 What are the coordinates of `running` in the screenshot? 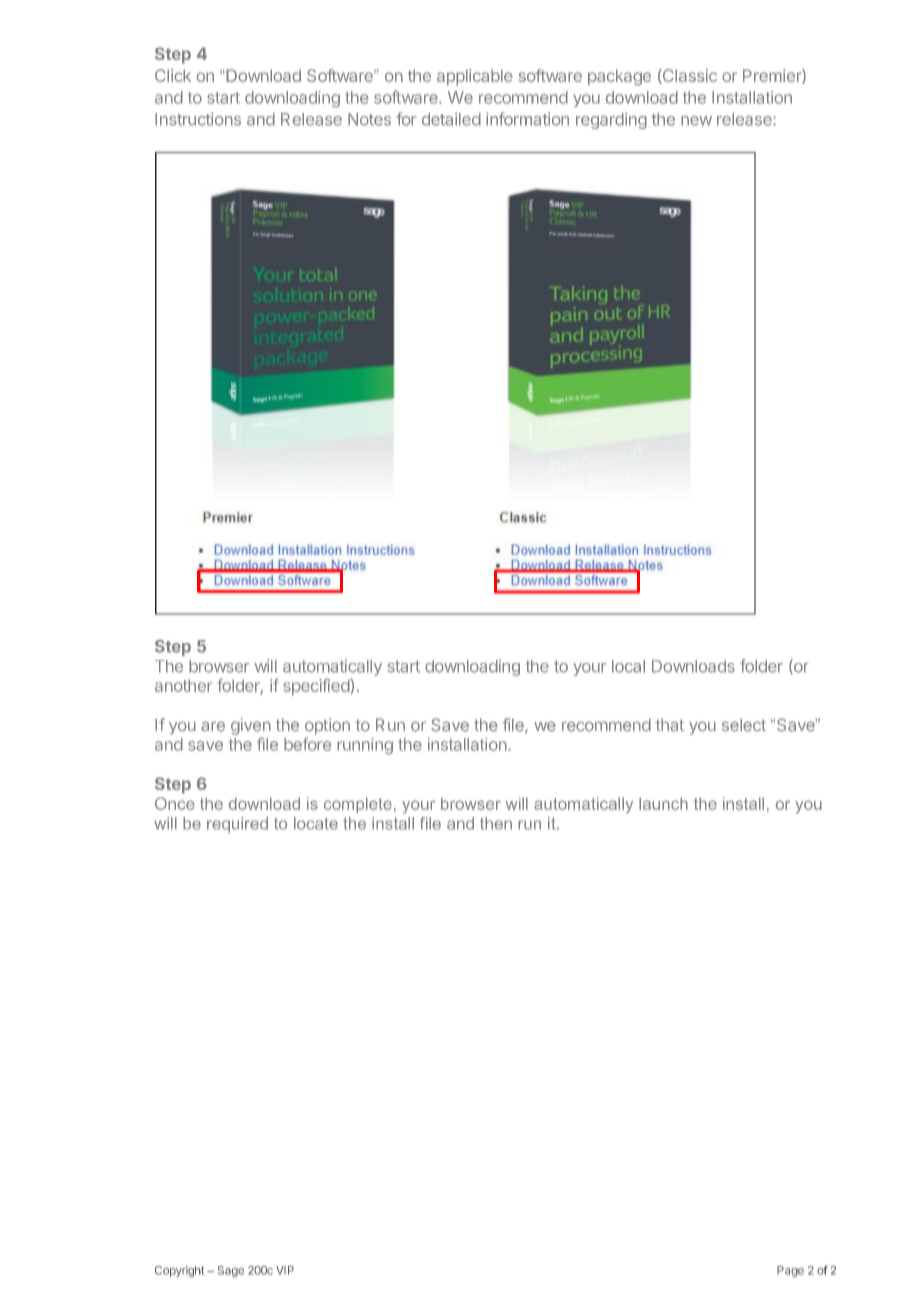 It's located at (365, 746).
